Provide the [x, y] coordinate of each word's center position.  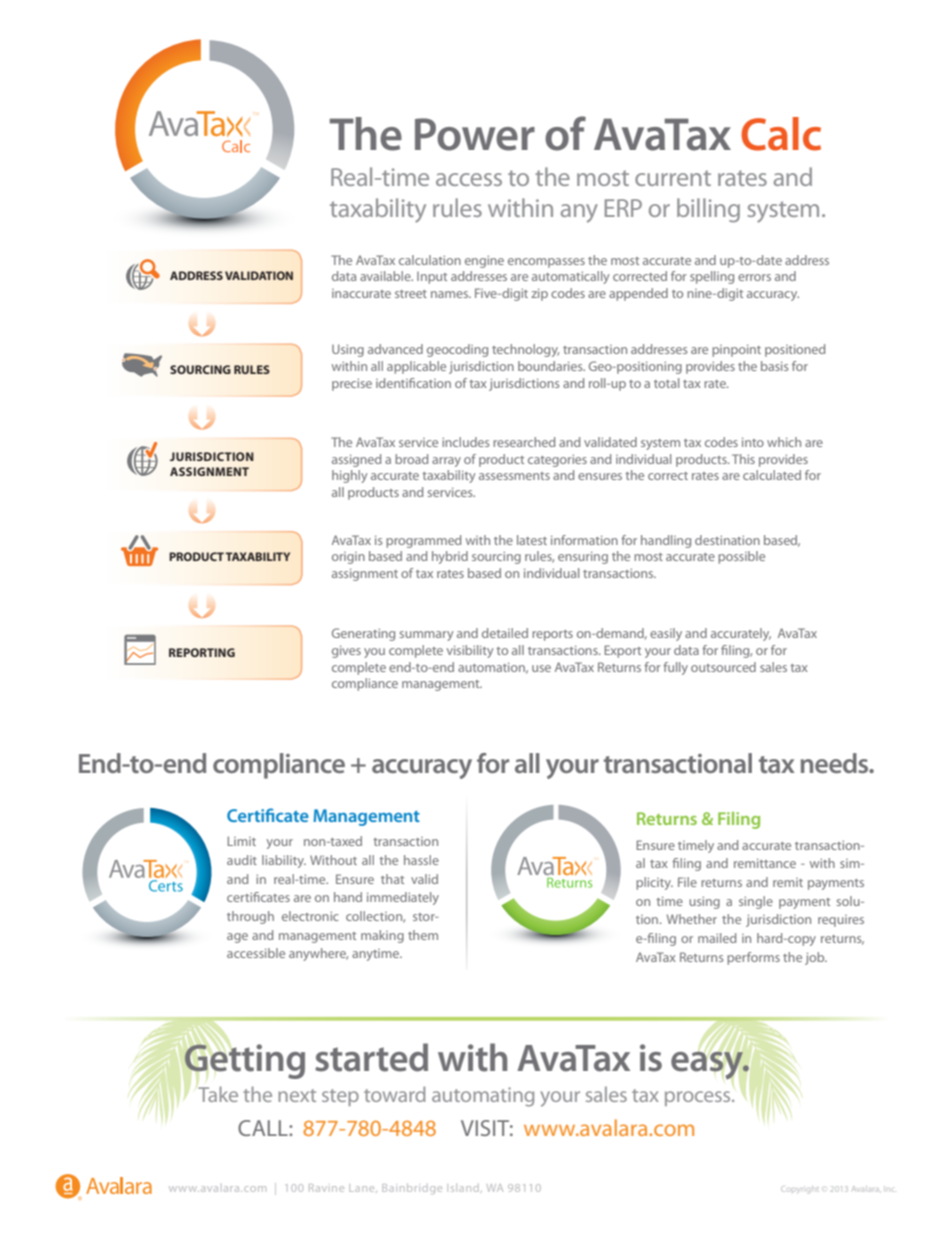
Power [475, 134]
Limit [241, 841]
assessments [514, 476]
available [386, 276]
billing [708, 210]
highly [349, 476]
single [756, 902]
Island [464, 1188]
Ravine [326, 1188]
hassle [421, 860]
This [743, 459]
